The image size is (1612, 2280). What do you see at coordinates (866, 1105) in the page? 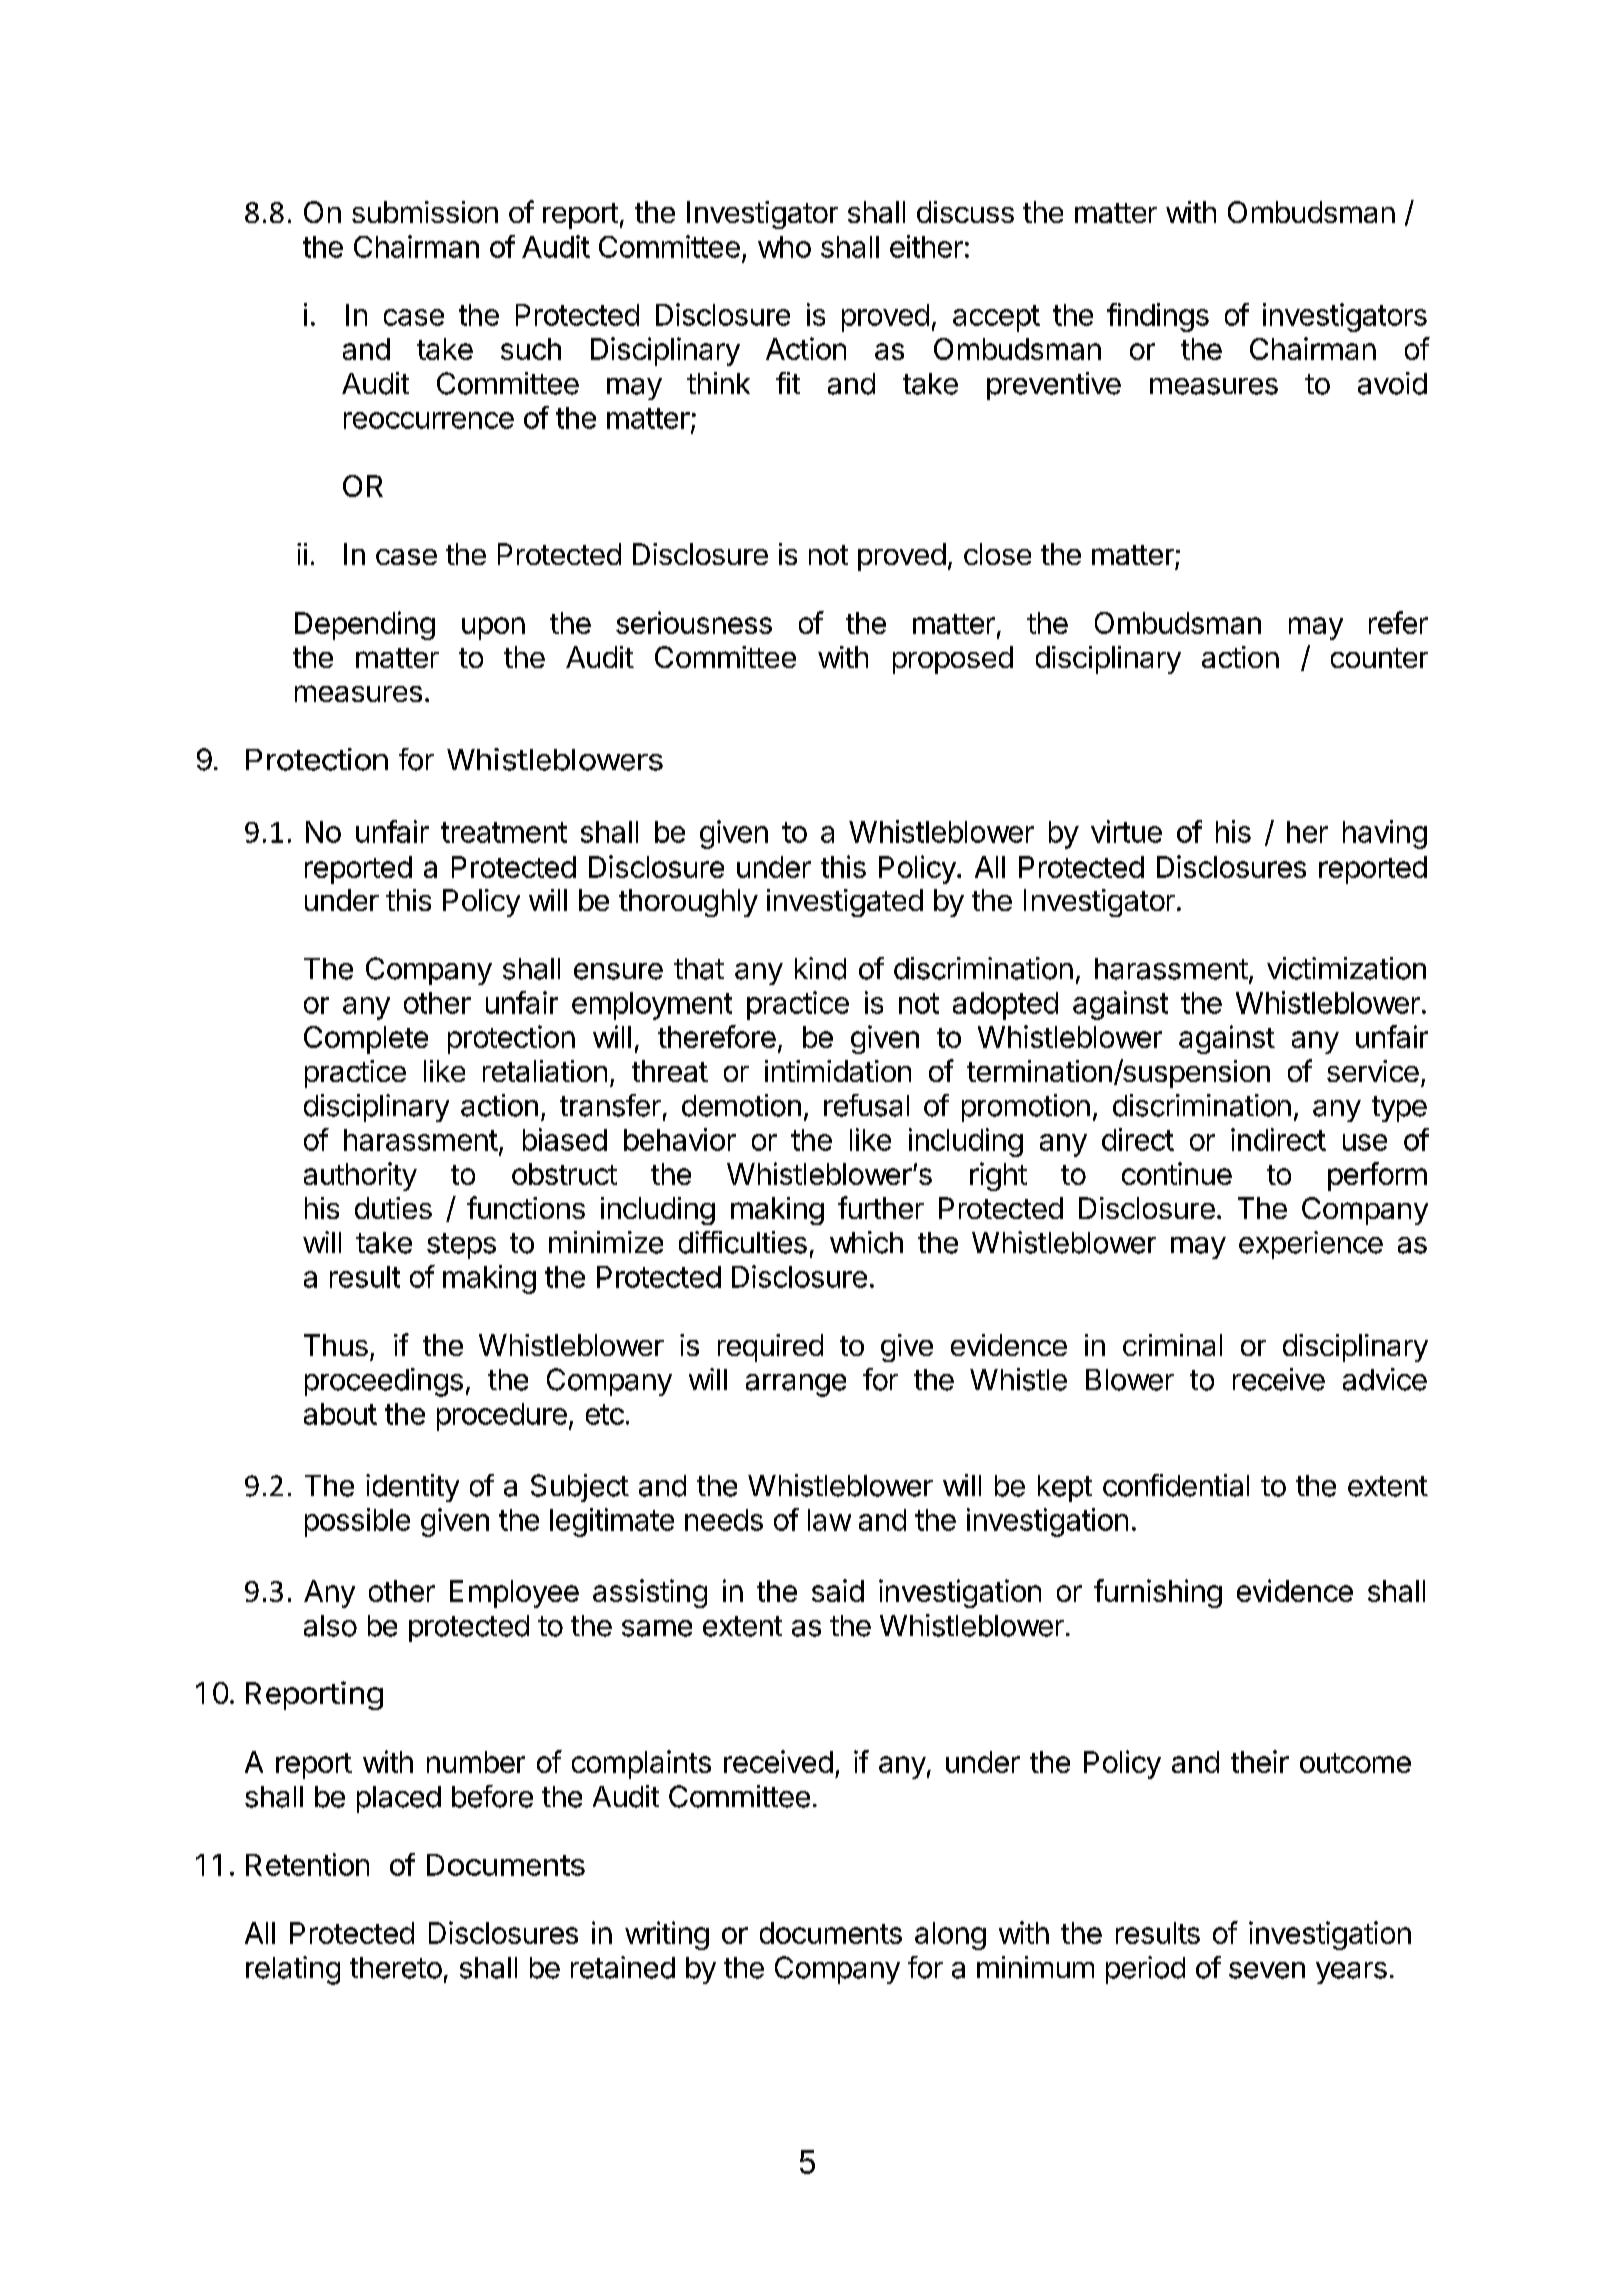
I see `refusal` at bounding box center [866, 1105].
